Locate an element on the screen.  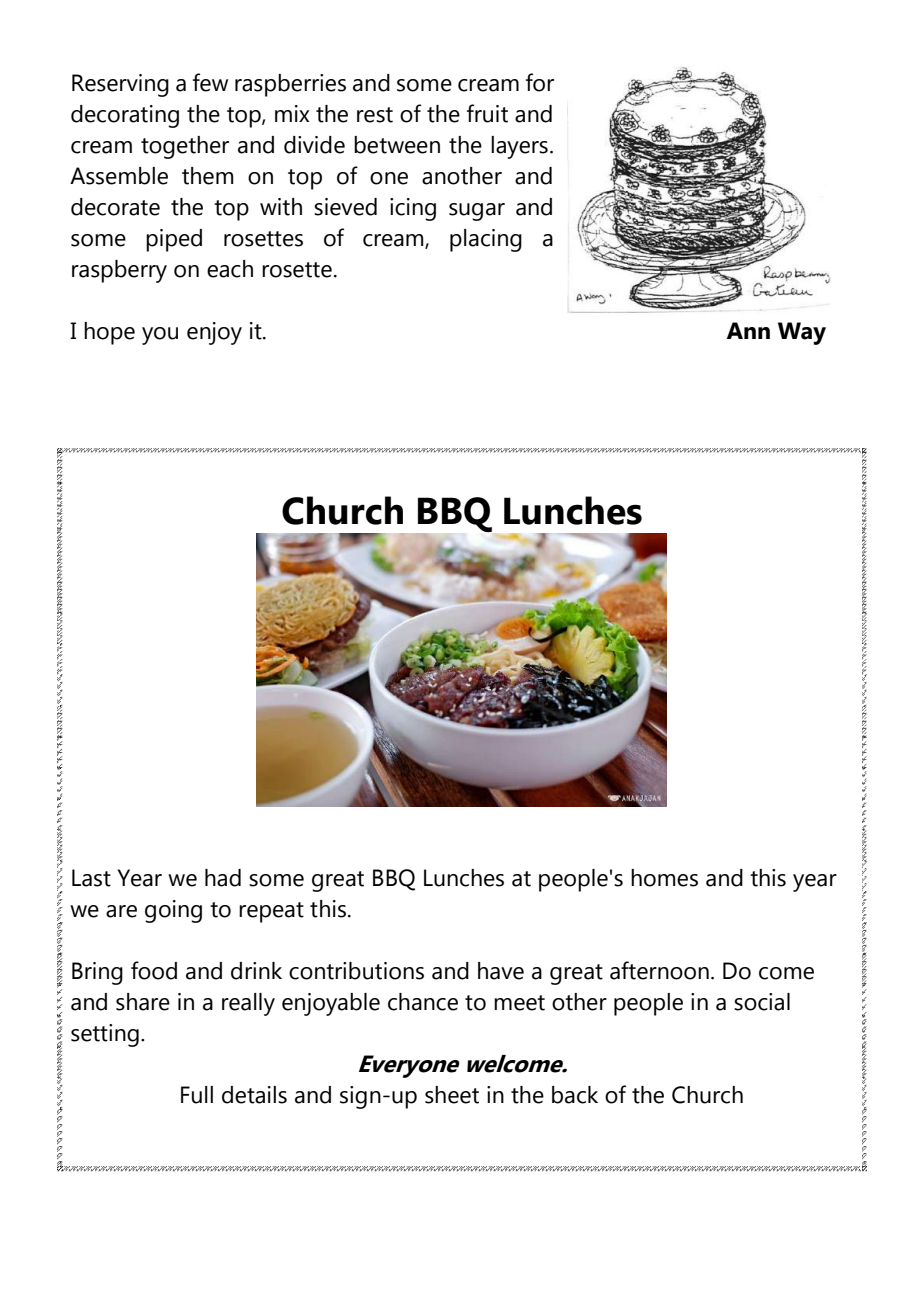
for is located at coordinates (540, 82).
